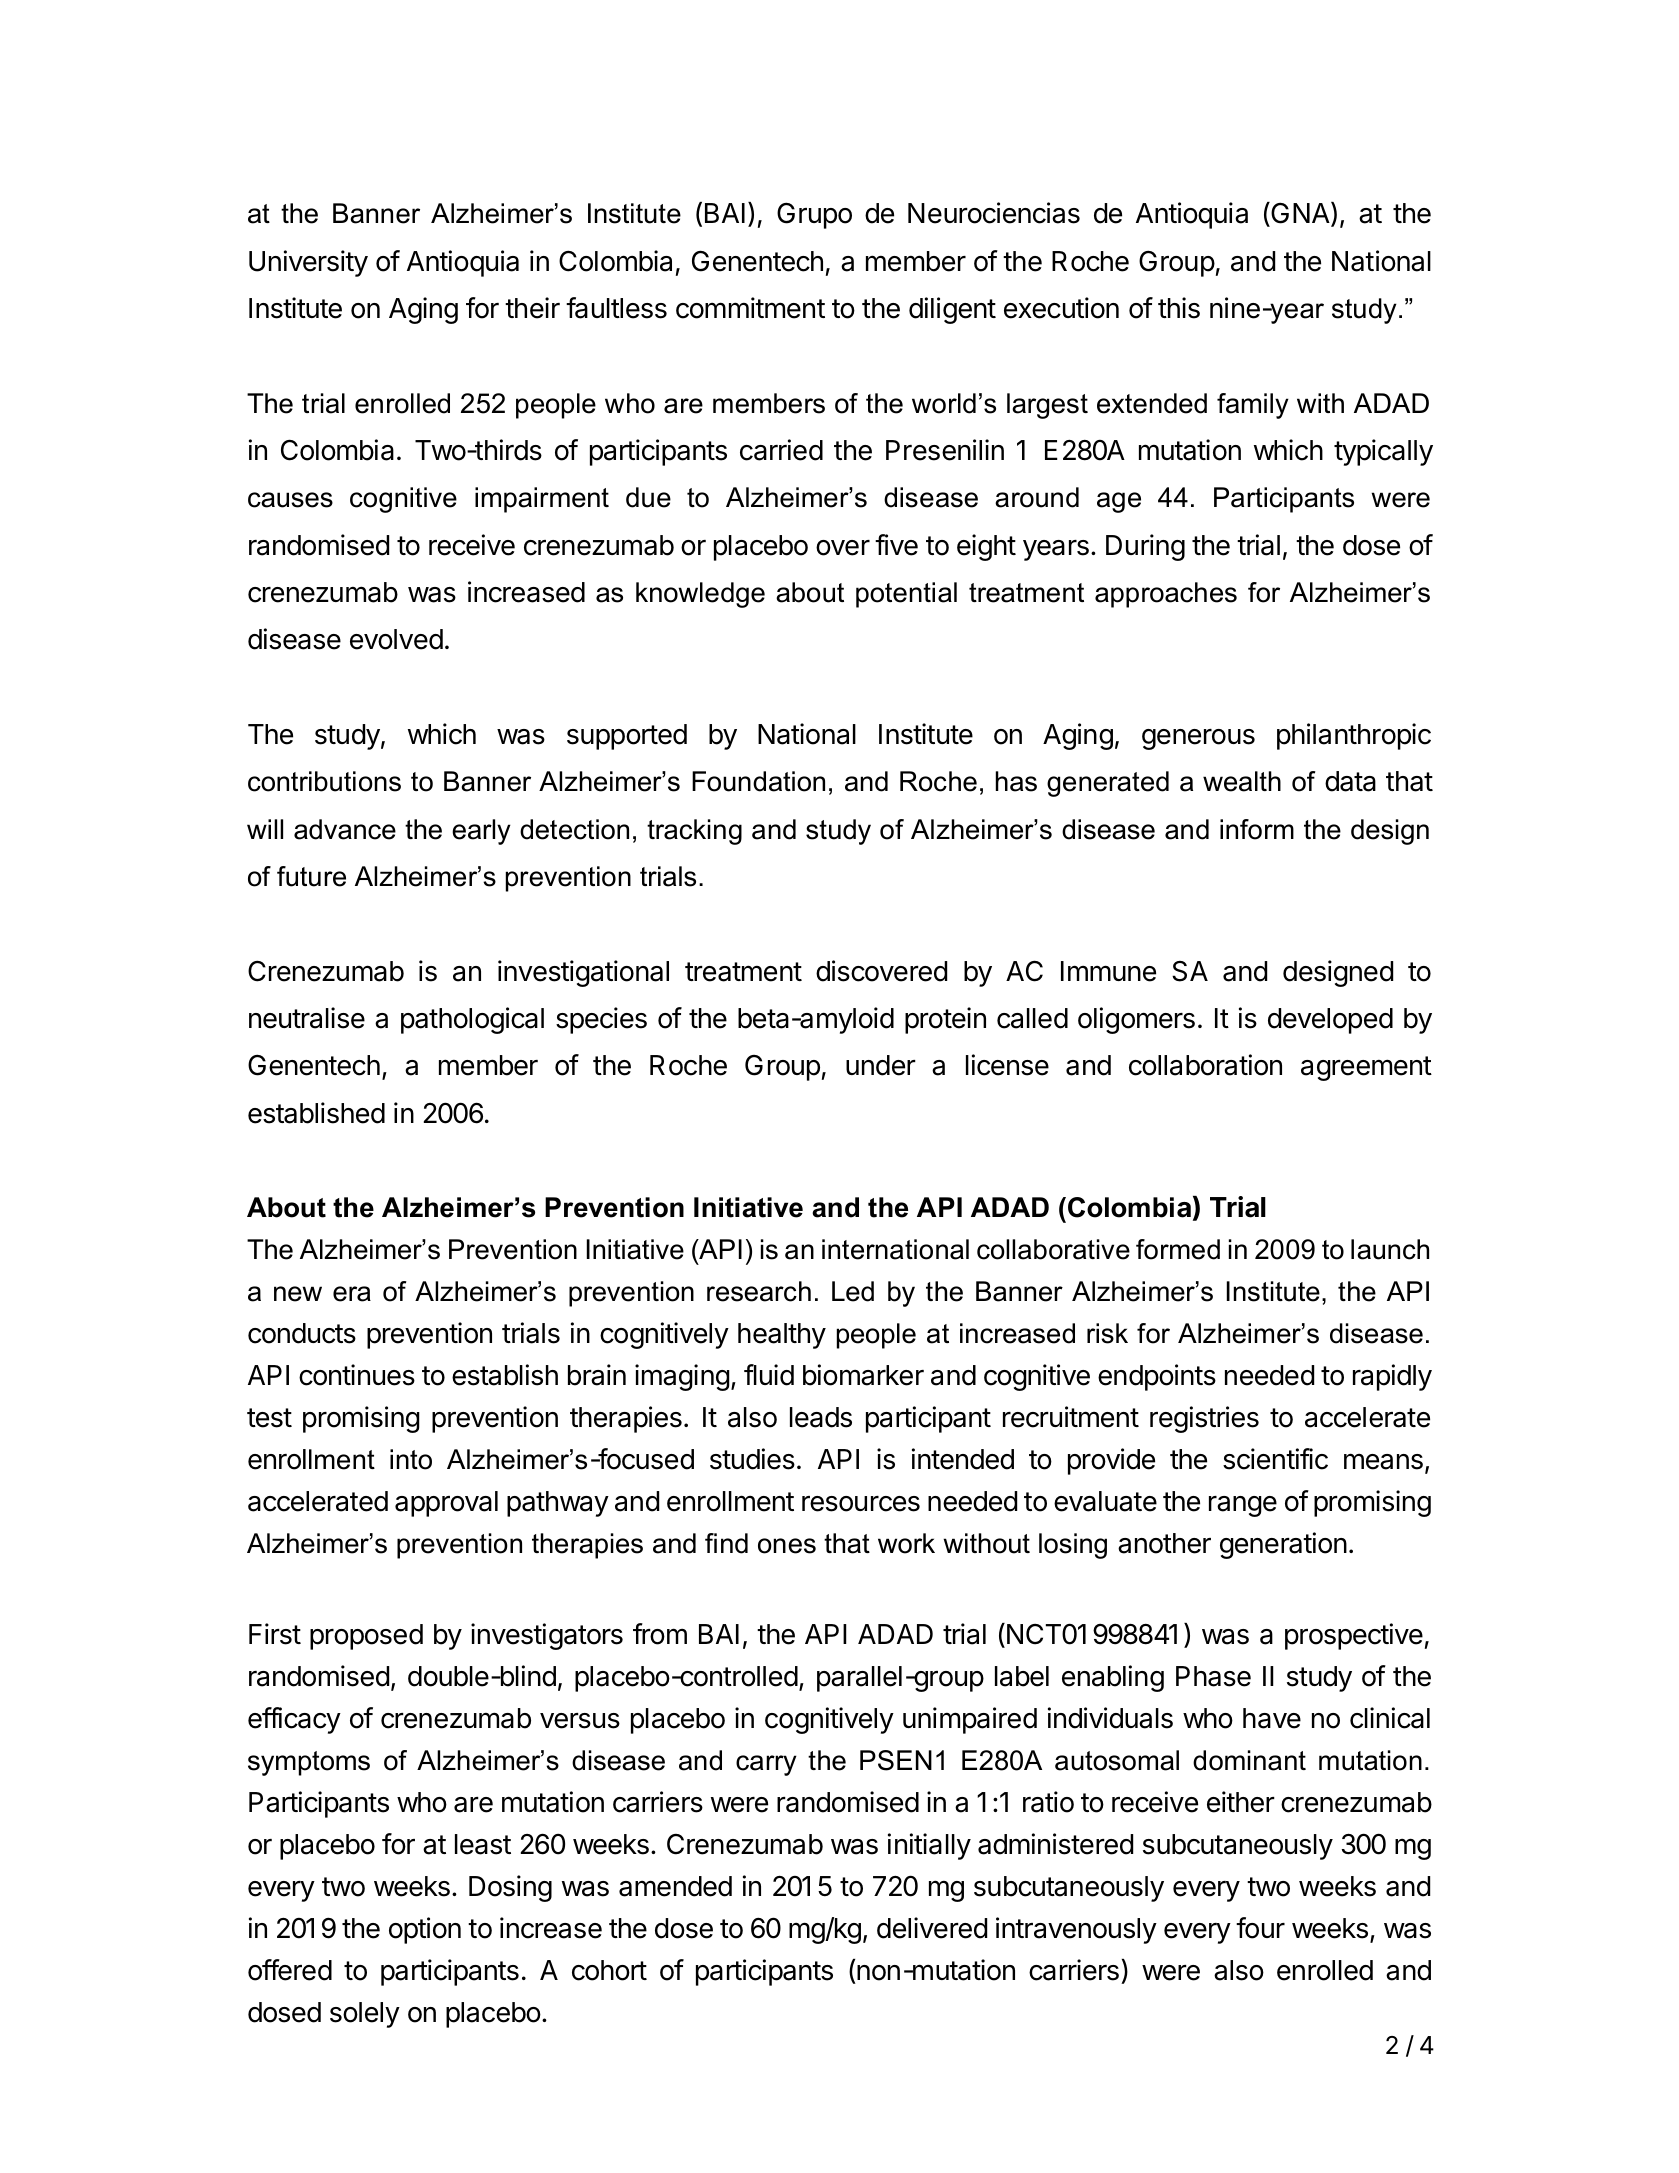 The image size is (1679, 2173). What do you see at coordinates (1166, 595) in the screenshot?
I see `approaches` at bounding box center [1166, 595].
